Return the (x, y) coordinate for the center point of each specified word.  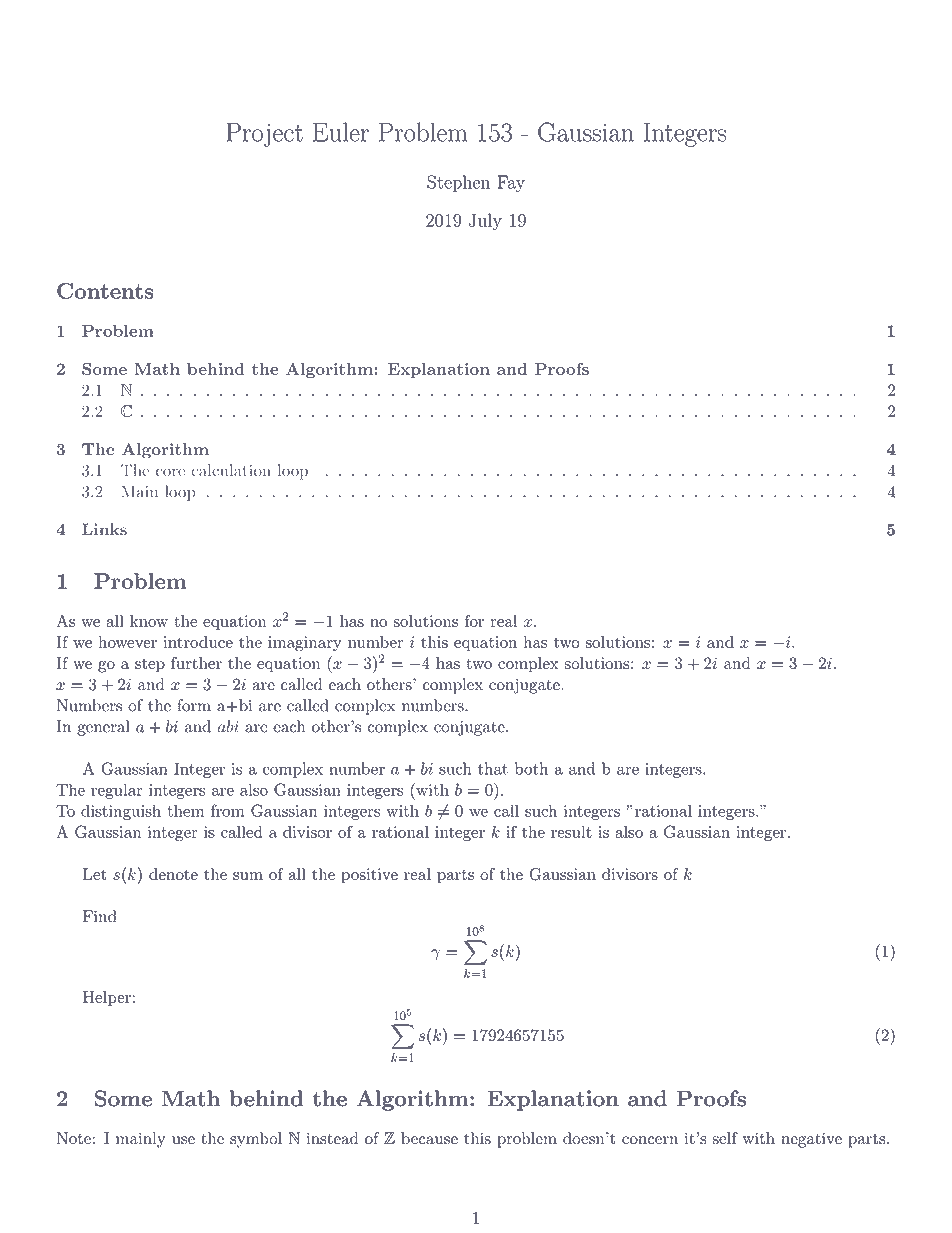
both (531, 768)
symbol (256, 1140)
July (485, 222)
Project (264, 135)
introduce (198, 642)
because (429, 1138)
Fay (511, 183)
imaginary (305, 644)
